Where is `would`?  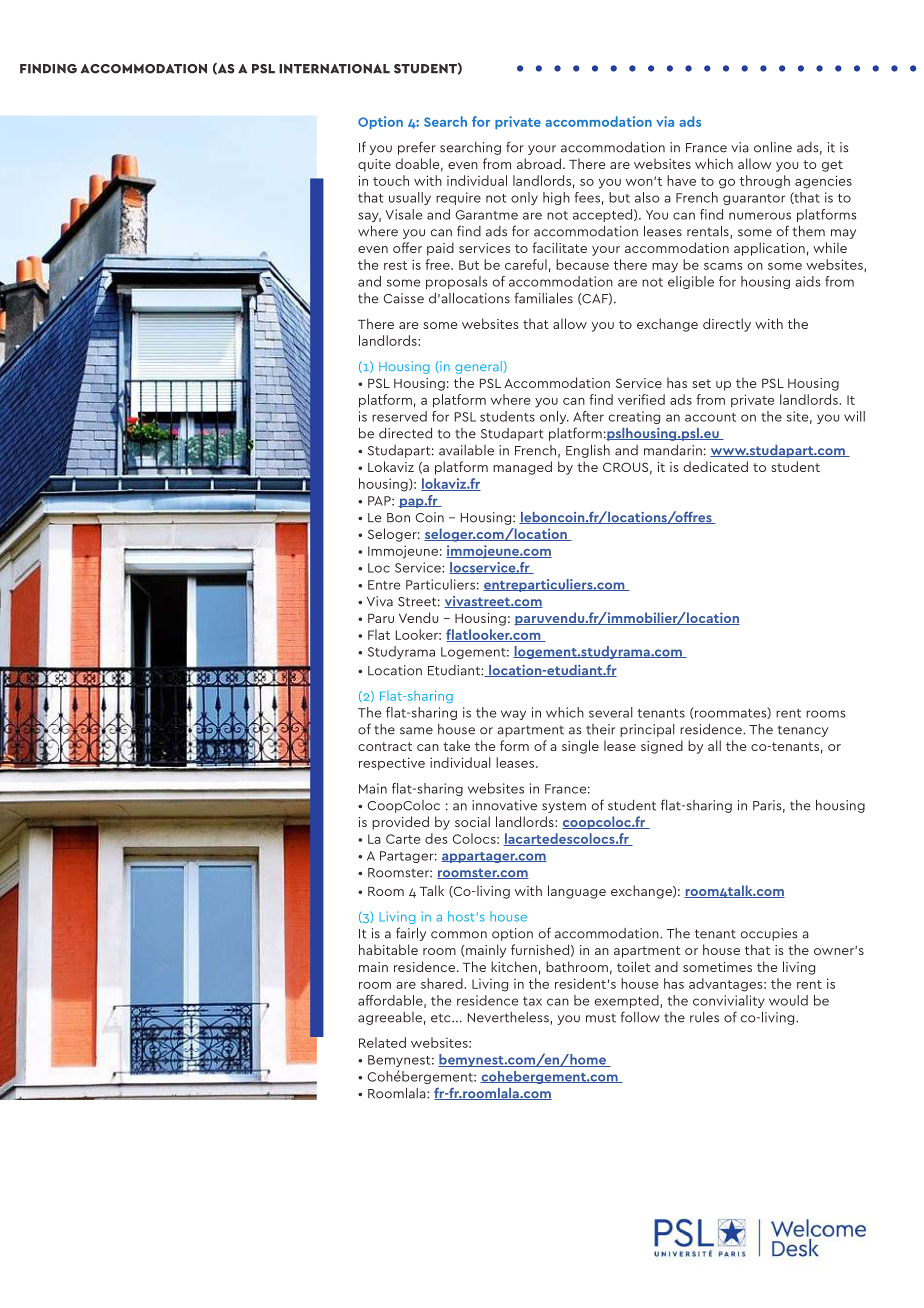 would is located at coordinates (788, 1000).
